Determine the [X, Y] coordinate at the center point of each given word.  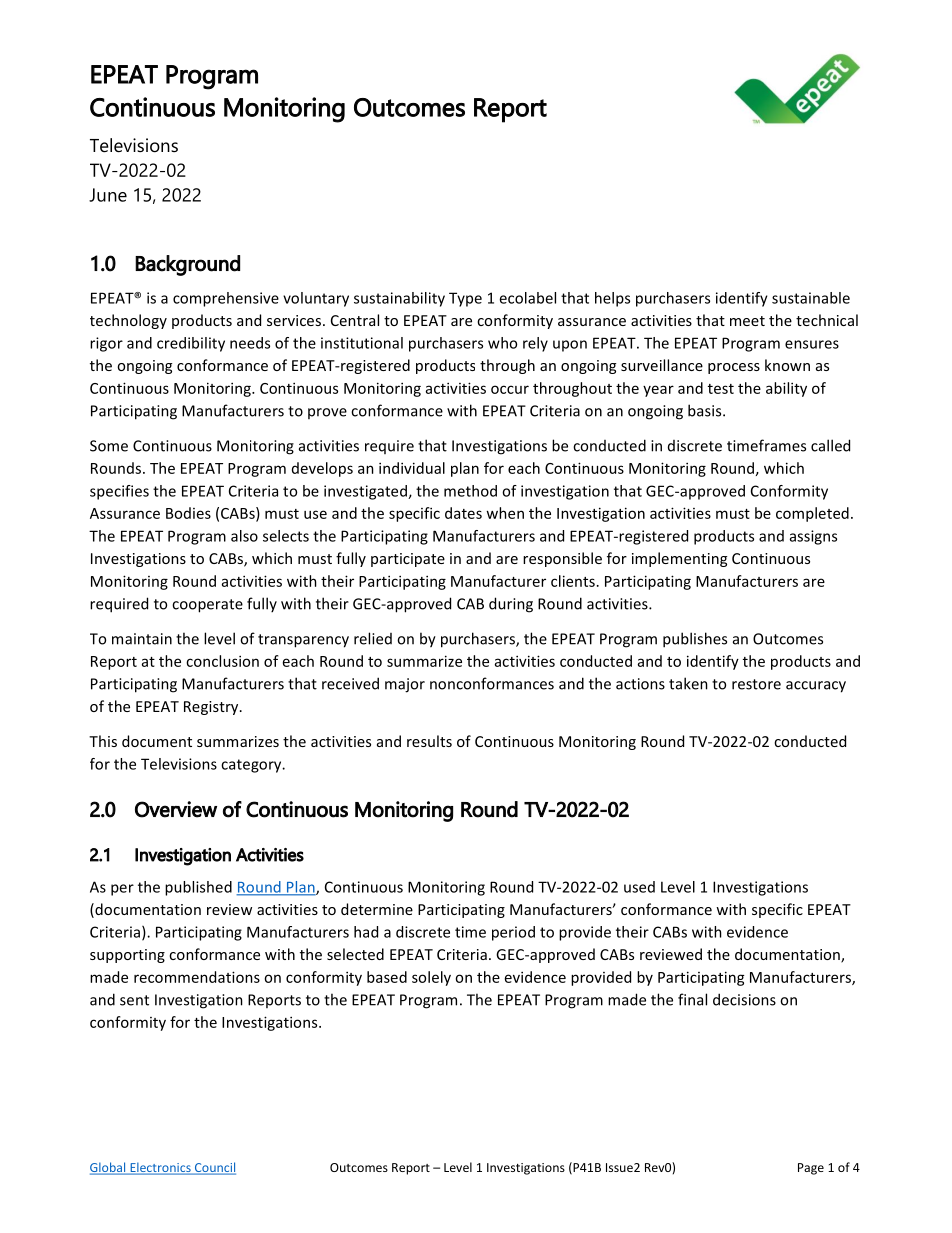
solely [431, 978]
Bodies [188, 513]
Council [214, 1168]
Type [465, 299]
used [639, 887]
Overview [176, 809]
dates [463, 513]
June [108, 195]
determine [377, 909]
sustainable [811, 298]
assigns [813, 537]
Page [811, 1169]
